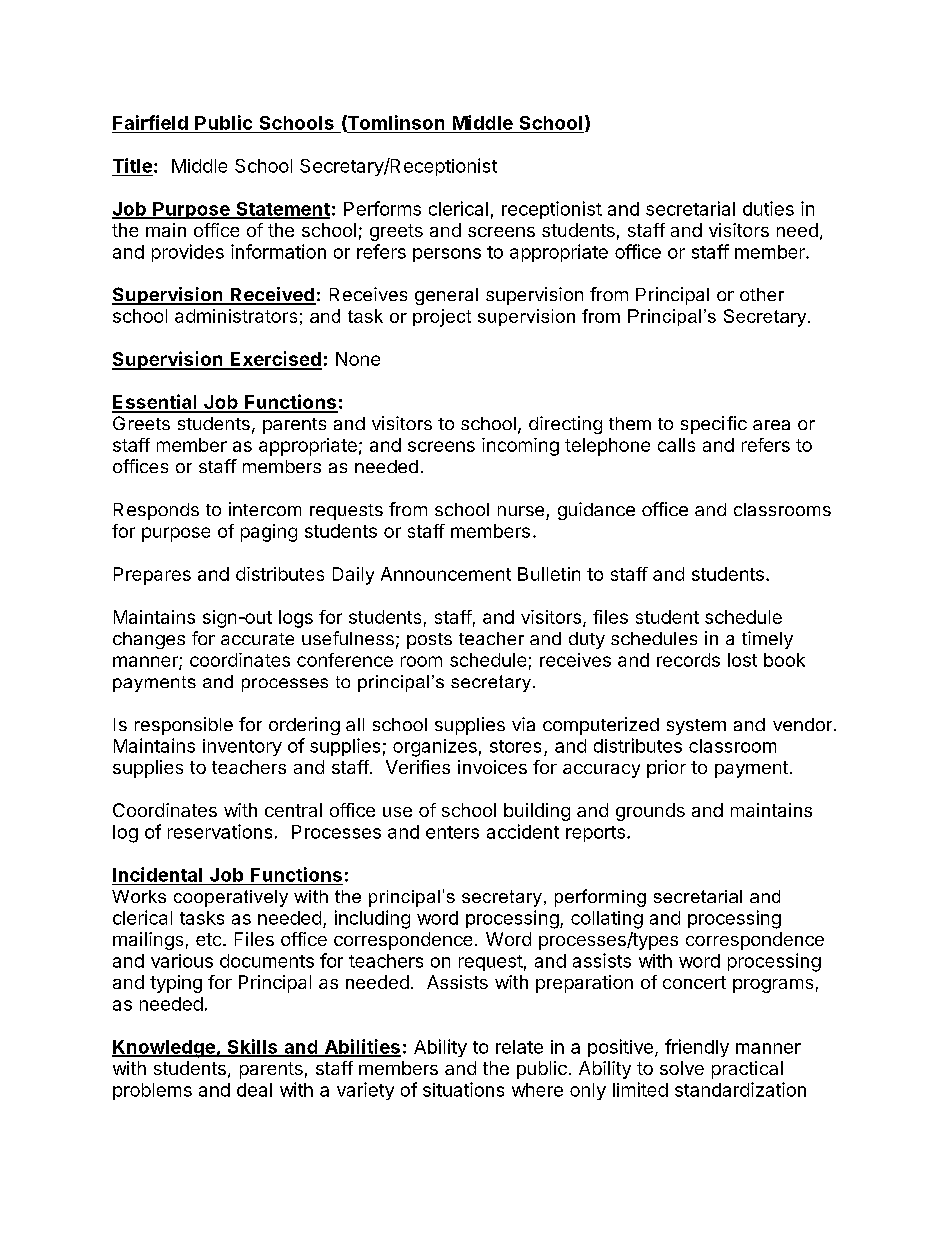 Image resolution: width=952 pixels, height=1233 pixels. What do you see at coordinates (382, 208) in the screenshot?
I see `Performs` at bounding box center [382, 208].
